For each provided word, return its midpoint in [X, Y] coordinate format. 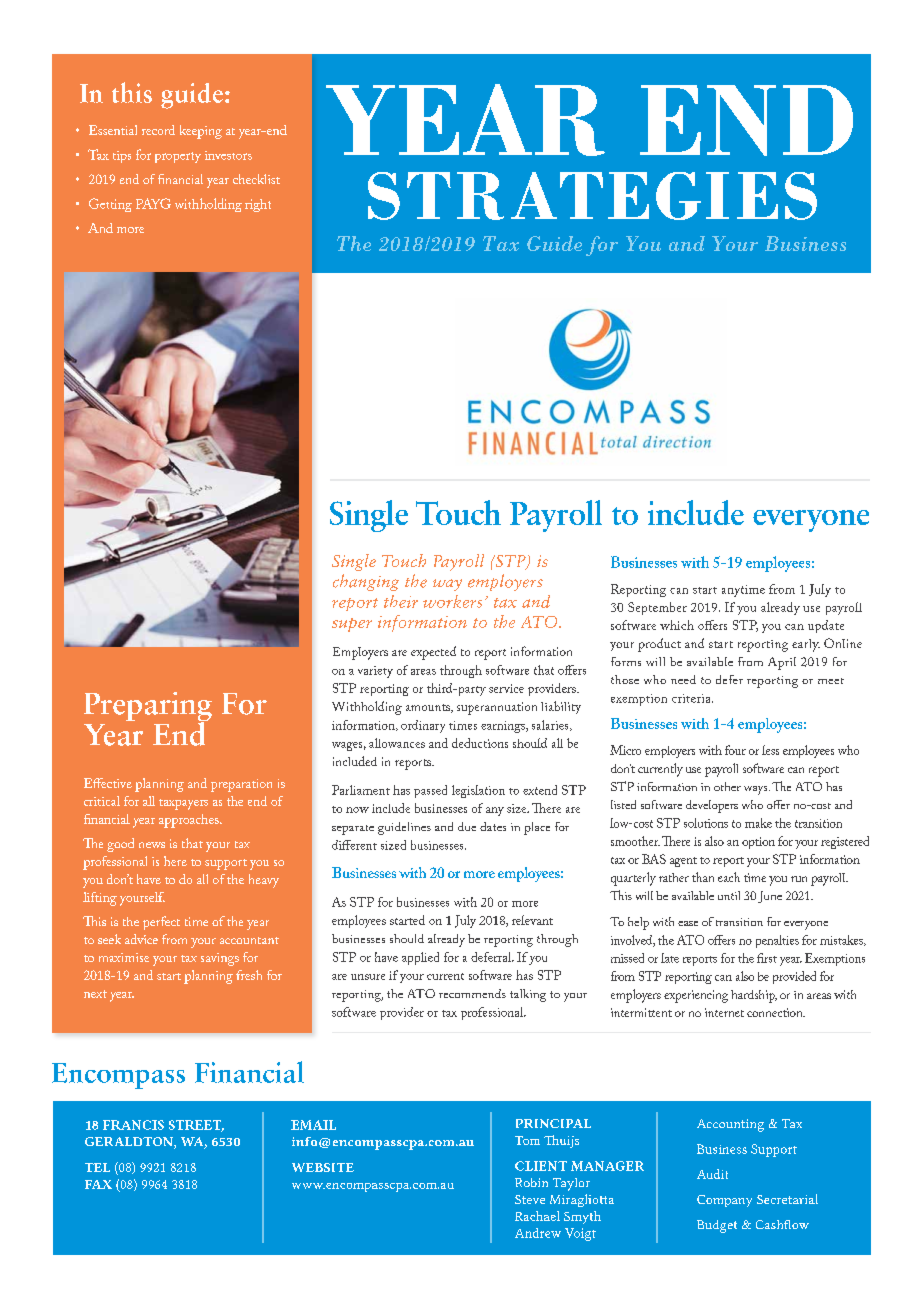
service [506, 688]
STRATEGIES [592, 196]
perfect [161, 923]
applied [420, 958]
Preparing [148, 708]
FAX [98, 1184]
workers [452, 601]
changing [366, 582]
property [178, 157]
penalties [777, 941]
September [657, 608]
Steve [530, 1199]
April [782, 663]
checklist [256, 179]
